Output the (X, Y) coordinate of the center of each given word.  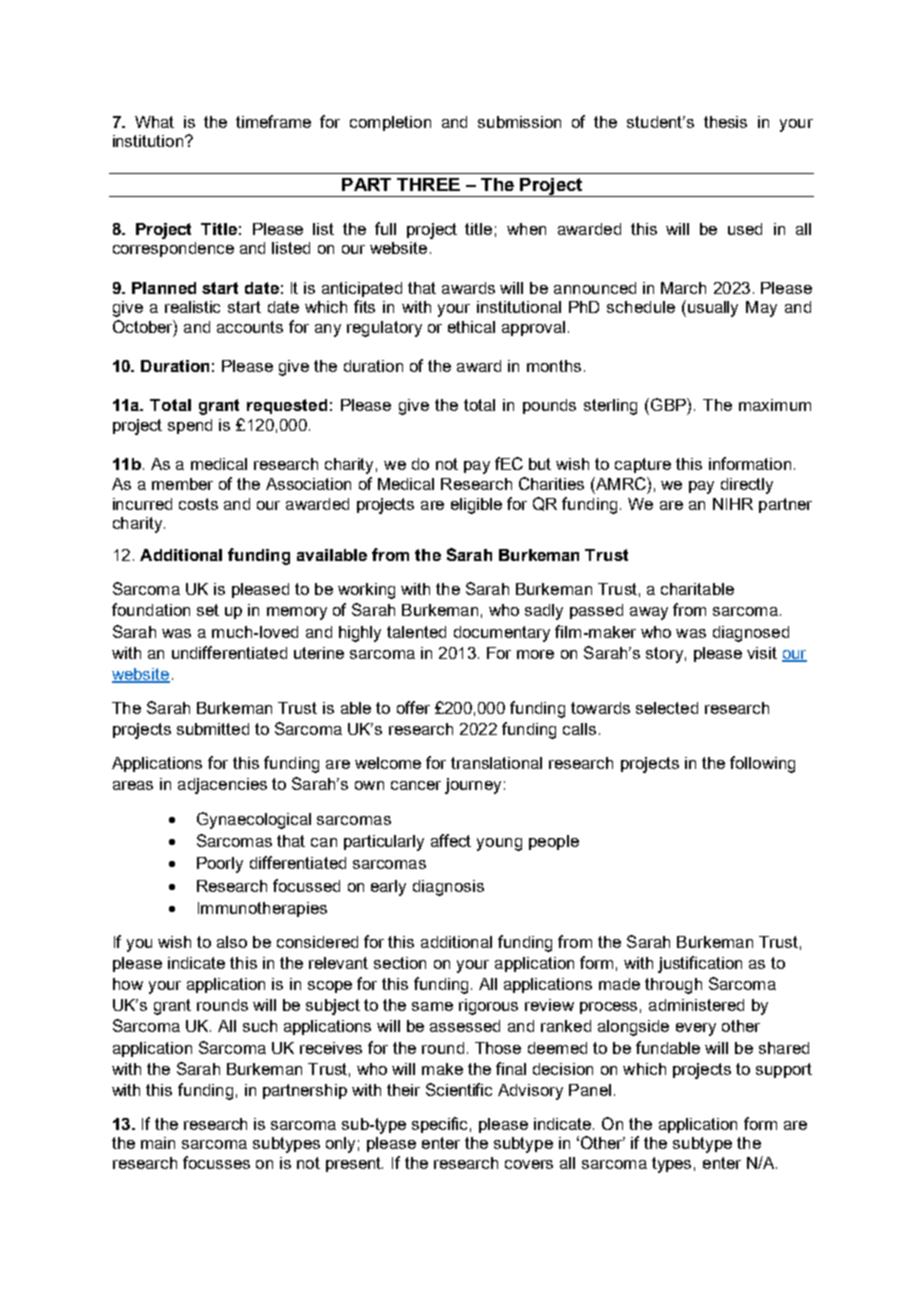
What (154, 122)
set (208, 610)
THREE (428, 184)
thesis (725, 122)
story (664, 655)
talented (416, 632)
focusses (216, 1162)
